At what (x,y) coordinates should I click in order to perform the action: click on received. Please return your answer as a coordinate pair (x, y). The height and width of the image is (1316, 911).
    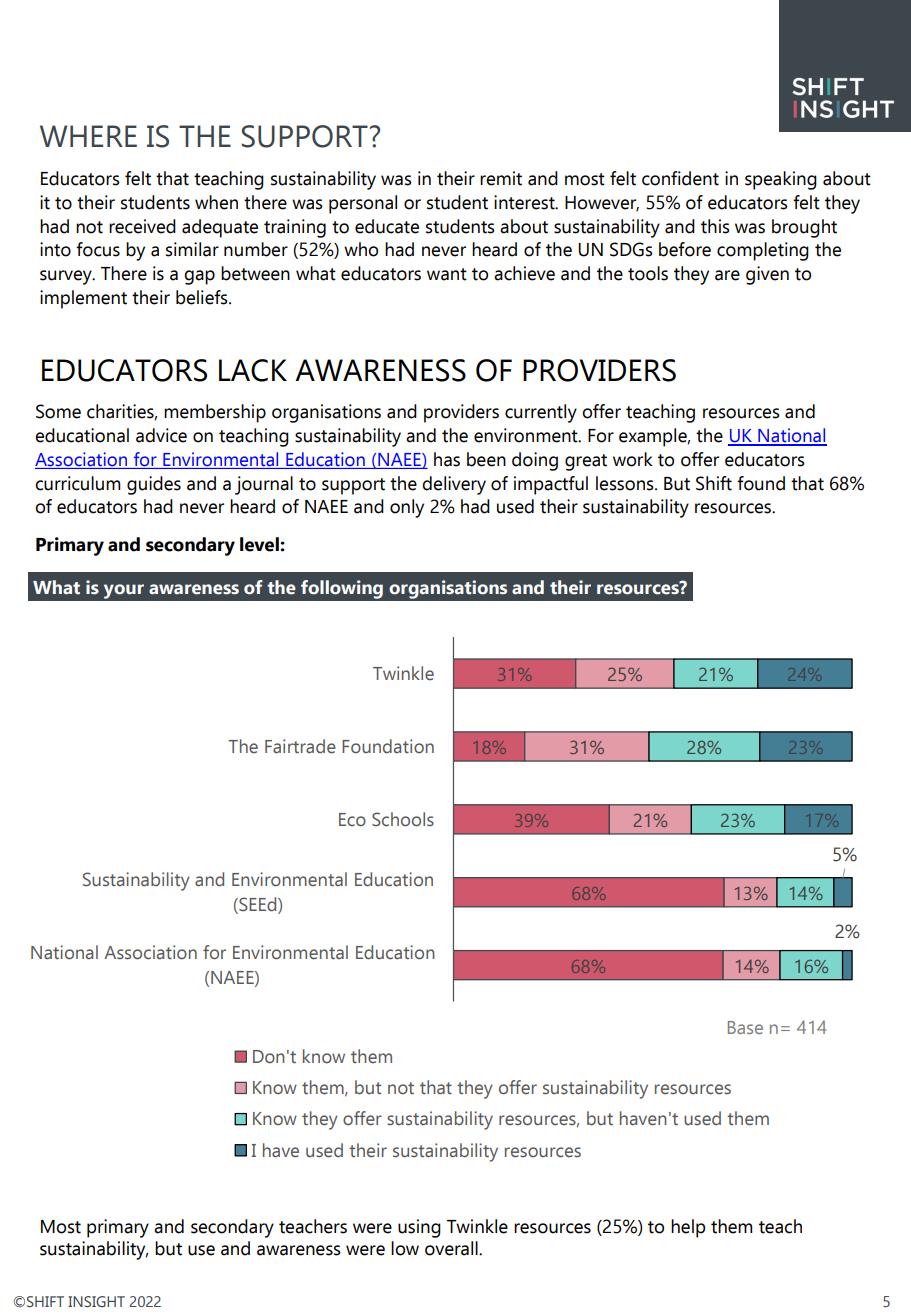
    Looking at the image, I should click on (142, 226).
